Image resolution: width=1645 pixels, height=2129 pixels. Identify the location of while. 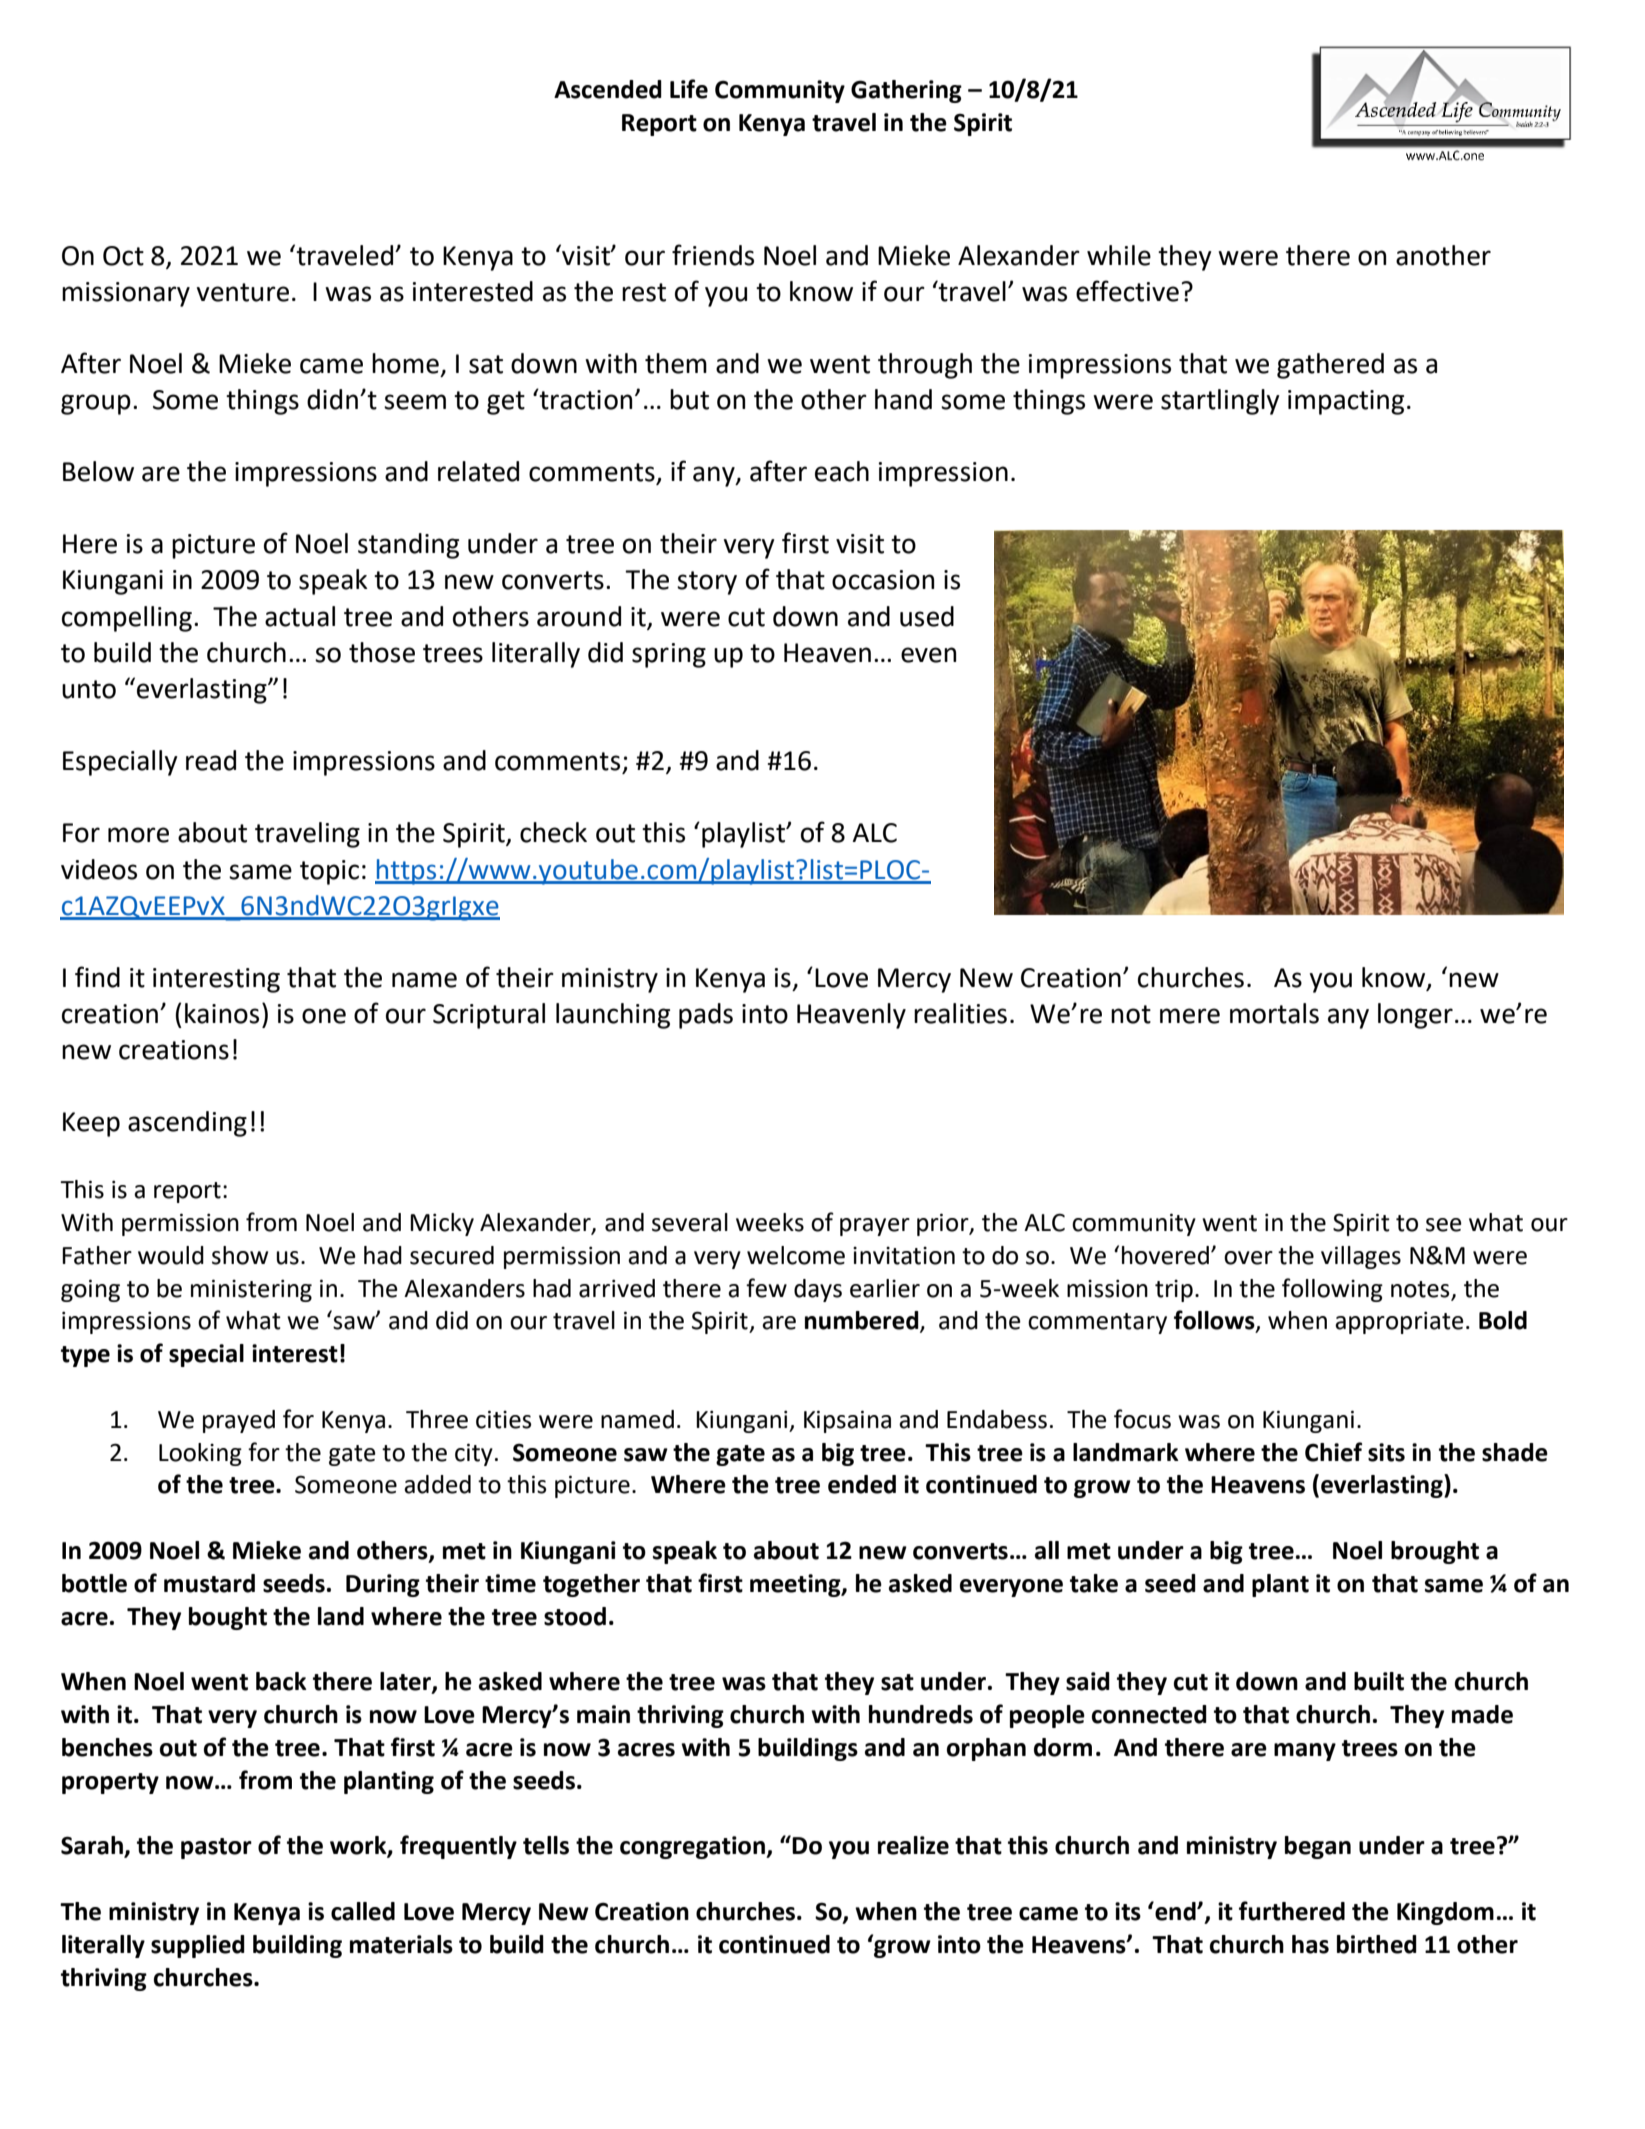
(1119, 255).
